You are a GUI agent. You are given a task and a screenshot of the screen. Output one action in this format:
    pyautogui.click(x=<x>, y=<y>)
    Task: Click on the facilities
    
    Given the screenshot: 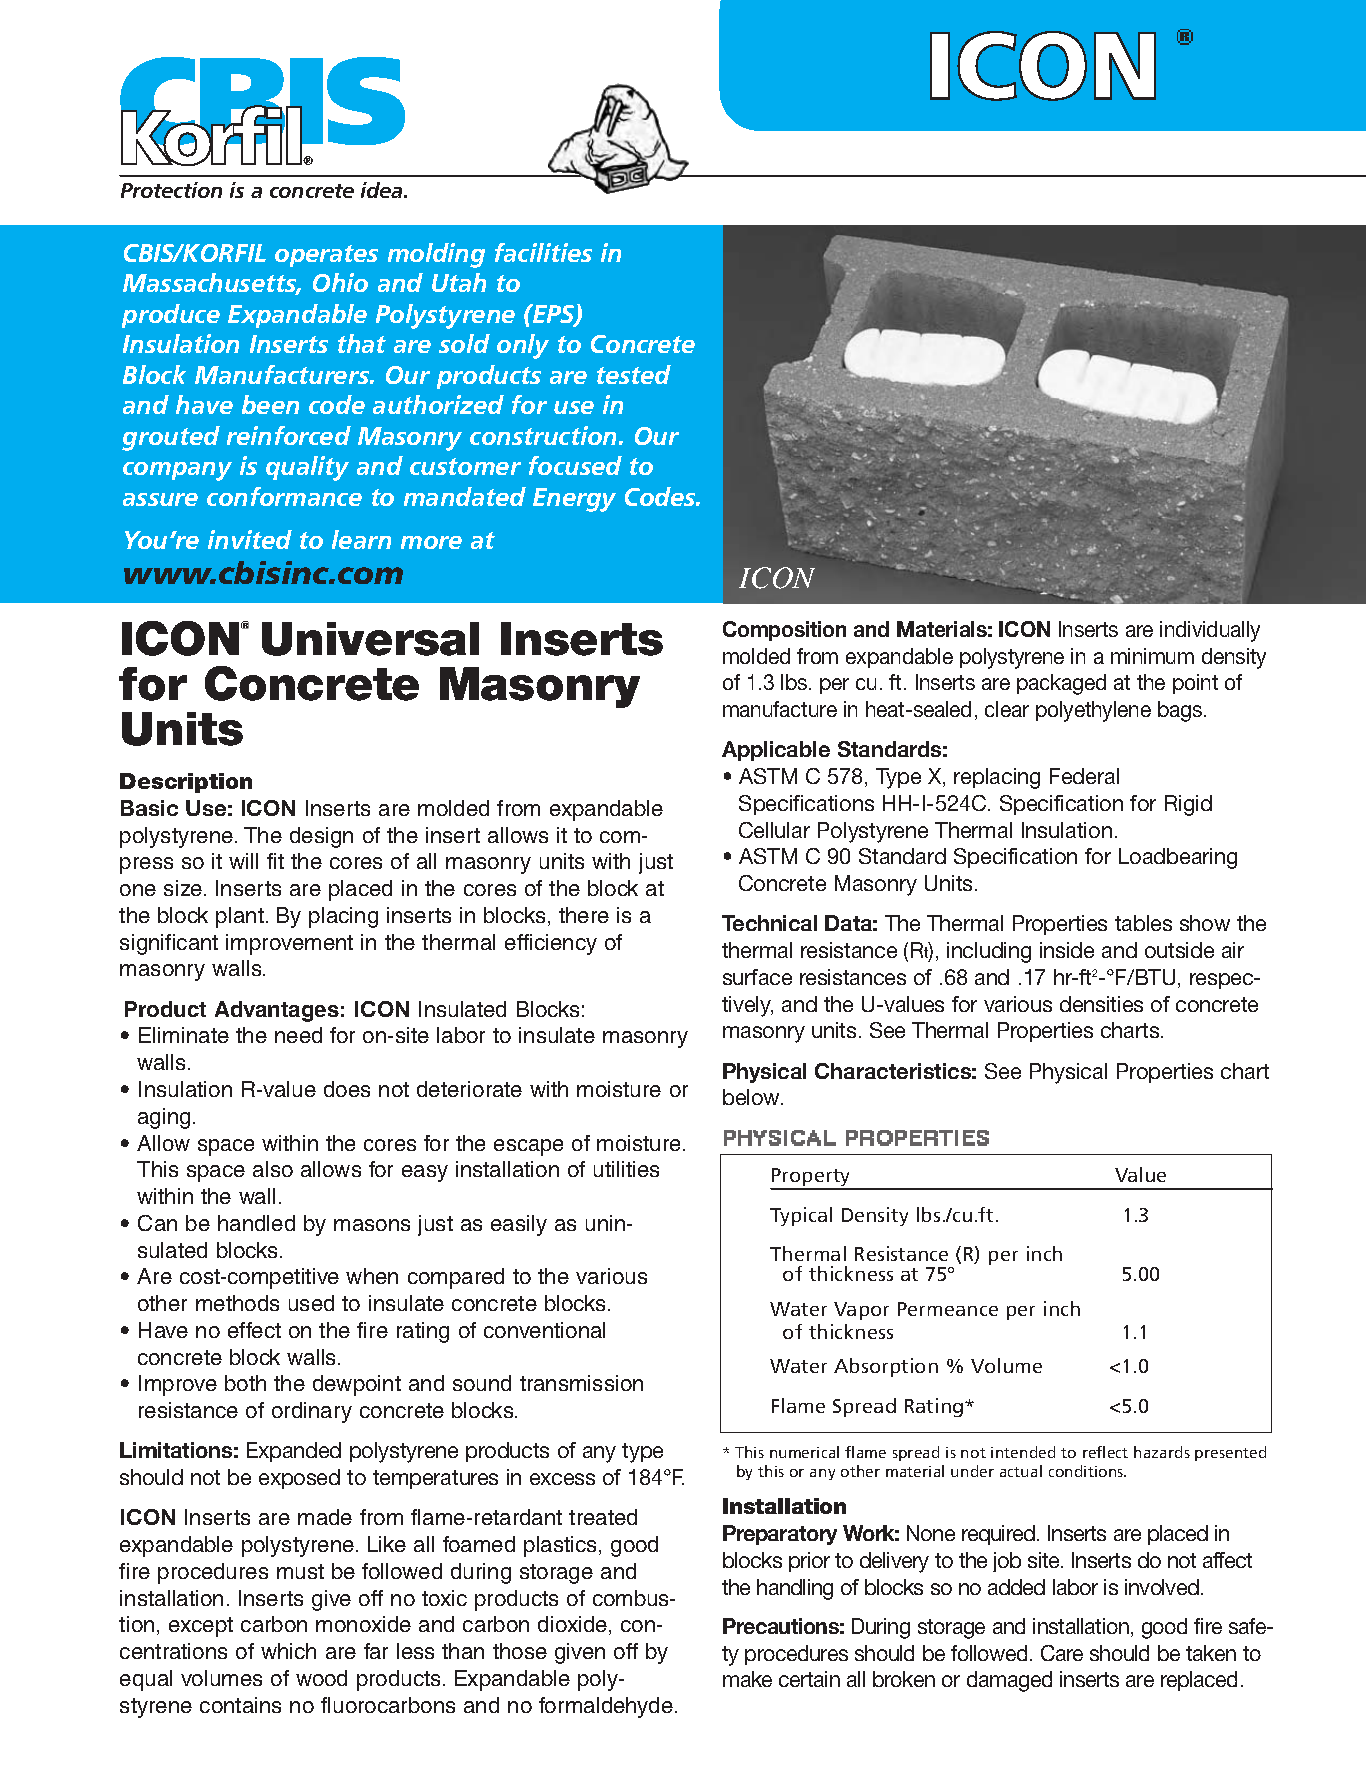 What is the action you would take?
    pyautogui.click(x=543, y=252)
